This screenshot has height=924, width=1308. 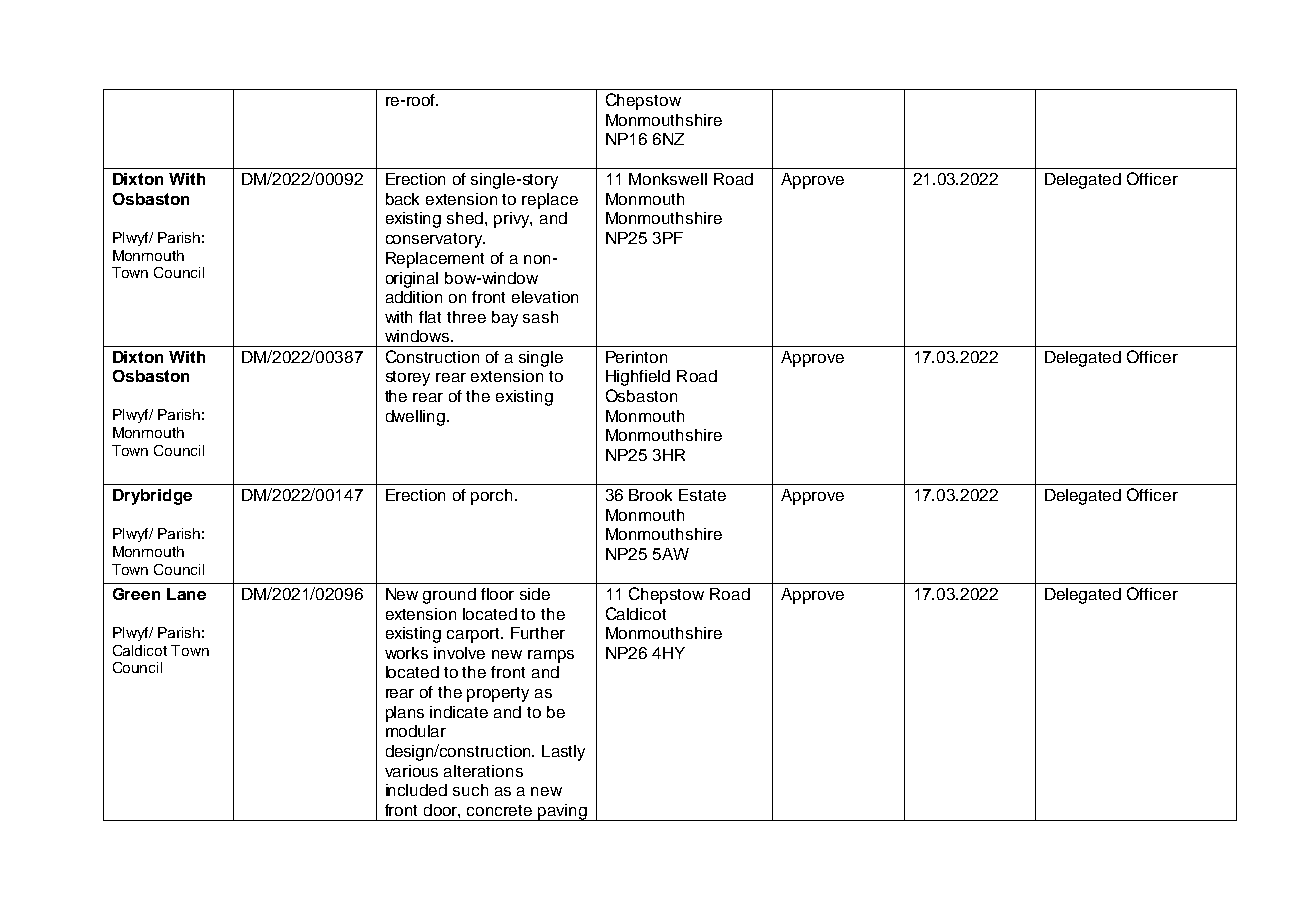 What do you see at coordinates (406, 653) in the screenshot?
I see `works` at bounding box center [406, 653].
